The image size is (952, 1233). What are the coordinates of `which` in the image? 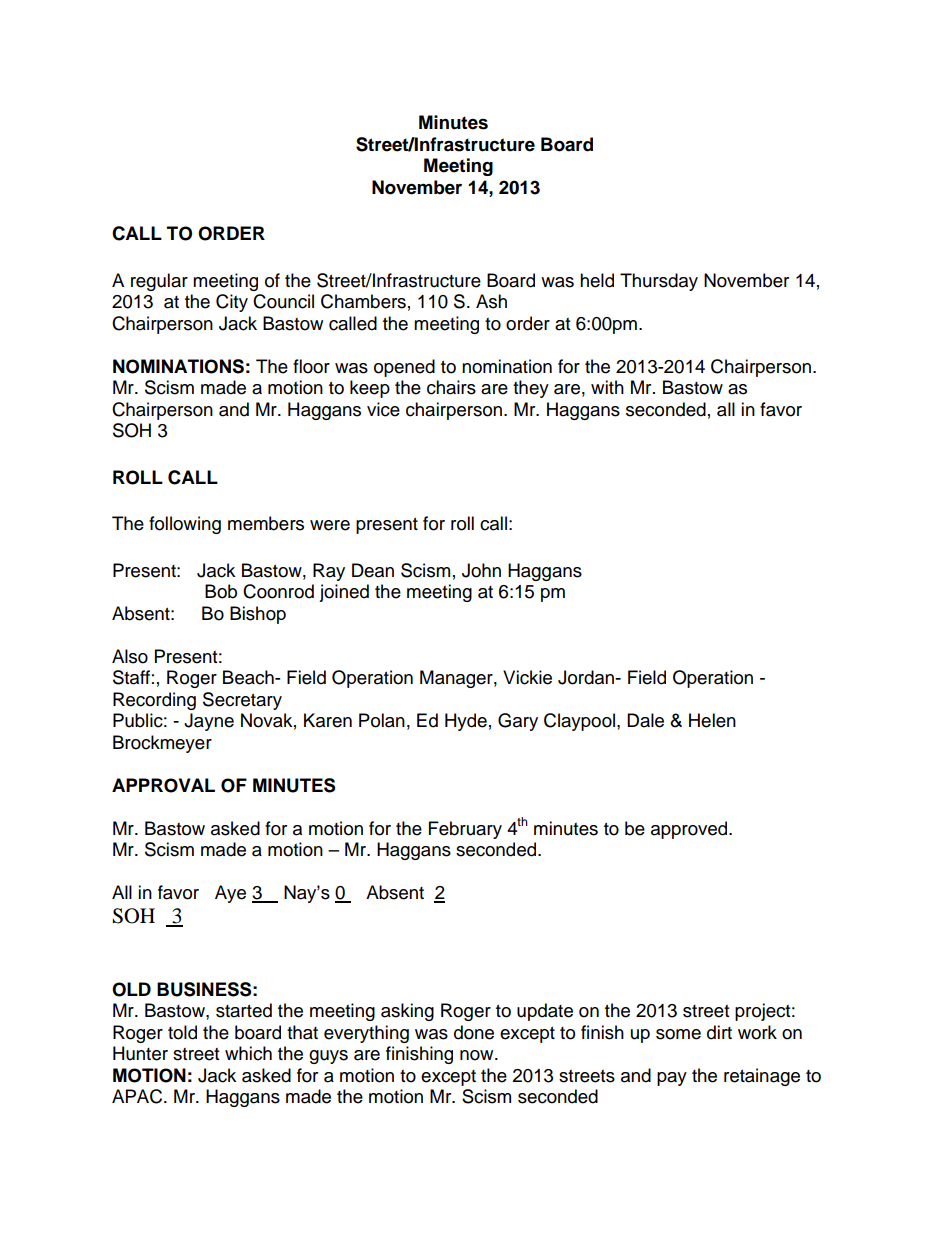 It's located at (248, 1053).
